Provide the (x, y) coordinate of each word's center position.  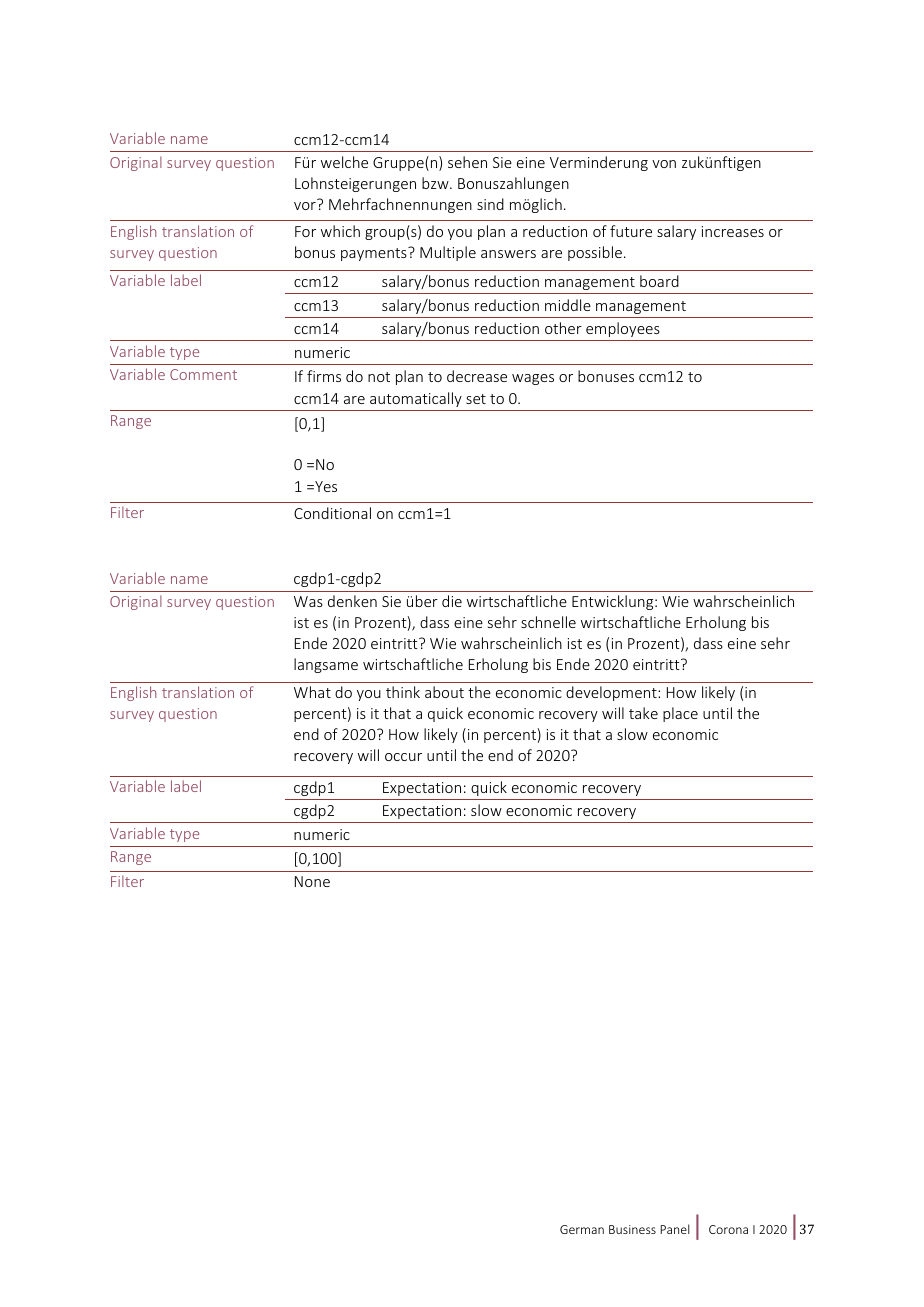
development (612, 693)
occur (403, 757)
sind (490, 204)
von (664, 164)
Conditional (332, 513)
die (452, 601)
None (312, 881)
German (582, 1229)
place (680, 714)
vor (305, 206)
